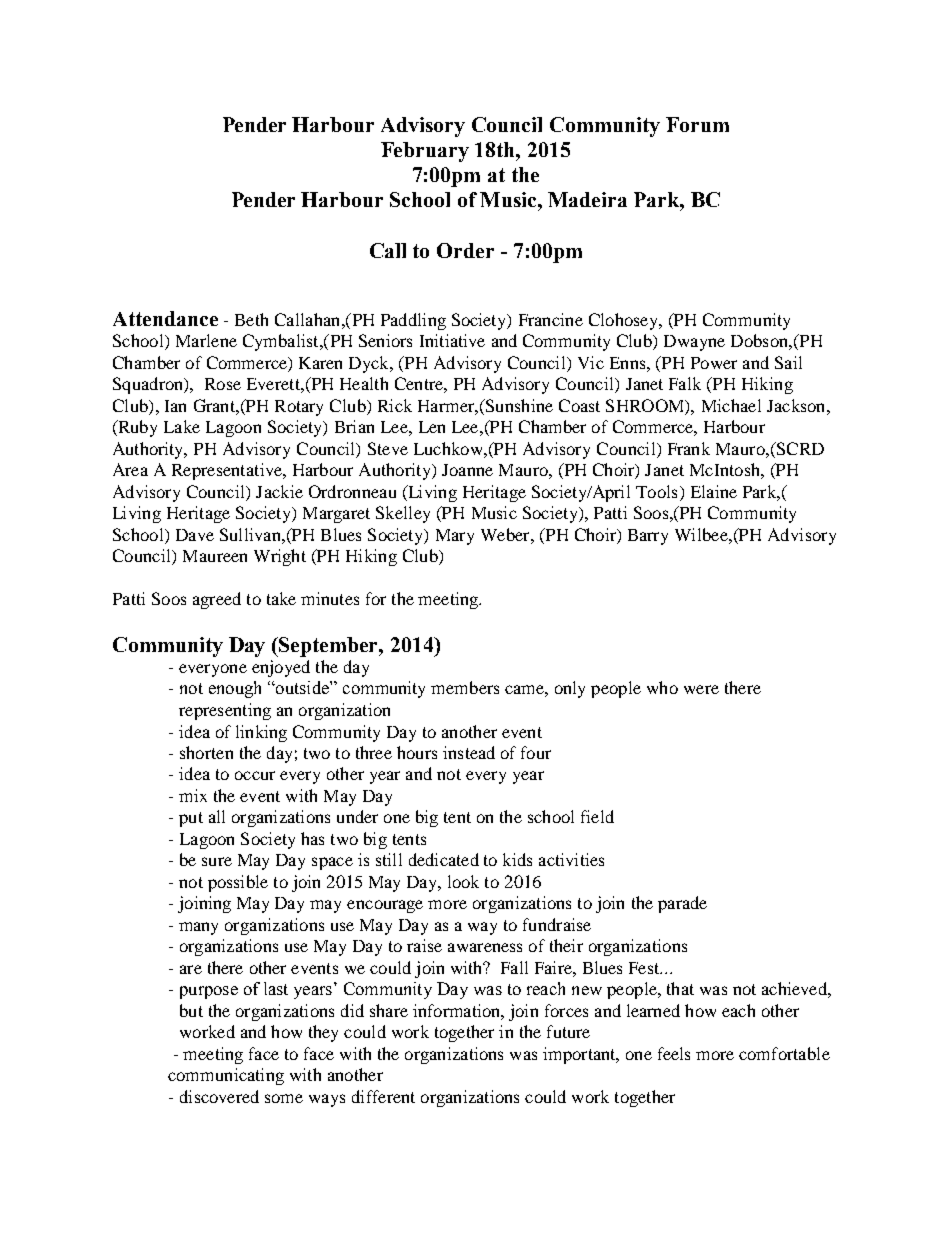  I want to click on Forum, so click(697, 124).
